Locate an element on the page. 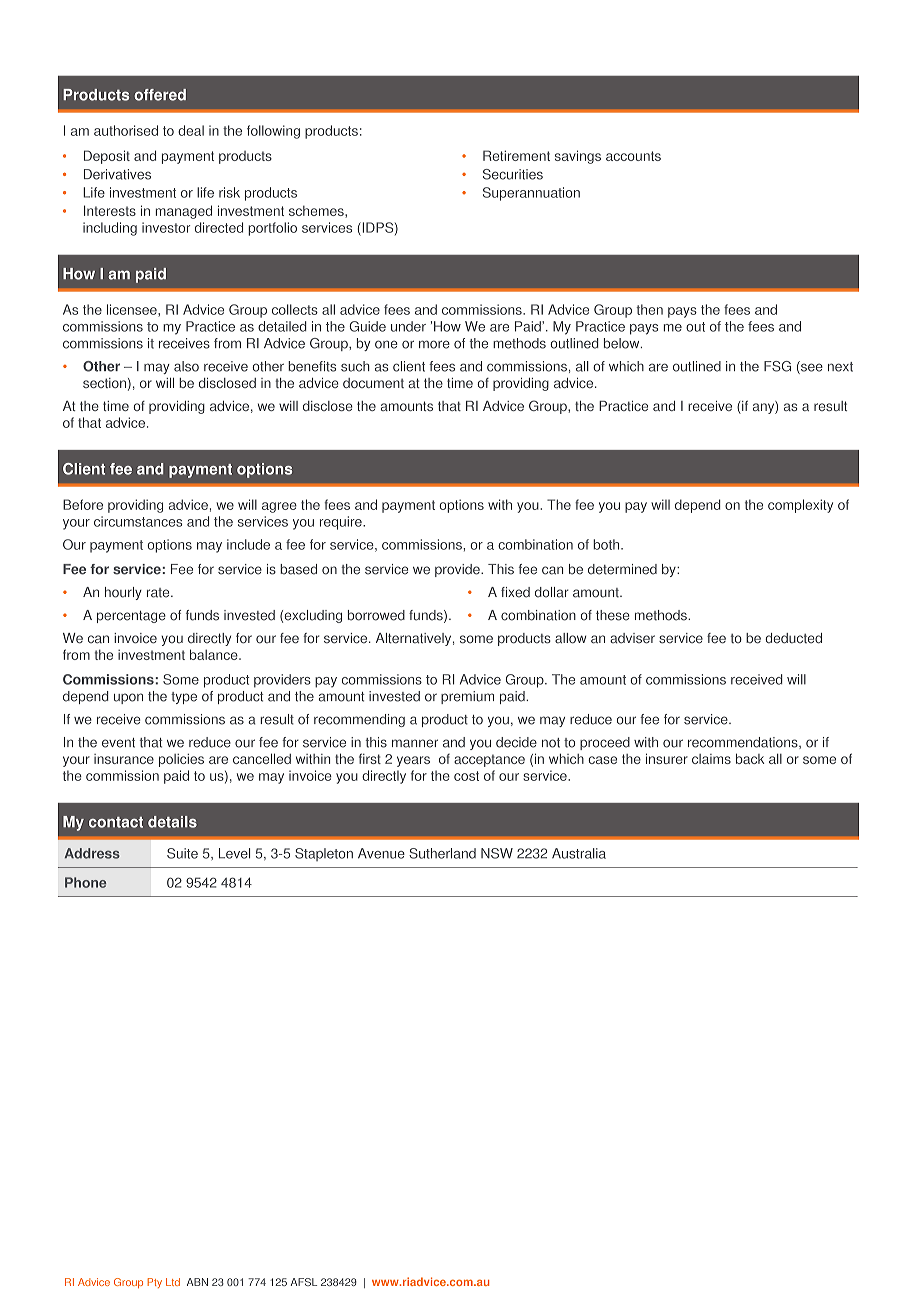 This page has height=1308, width=924. deal is located at coordinates (191, 130).
